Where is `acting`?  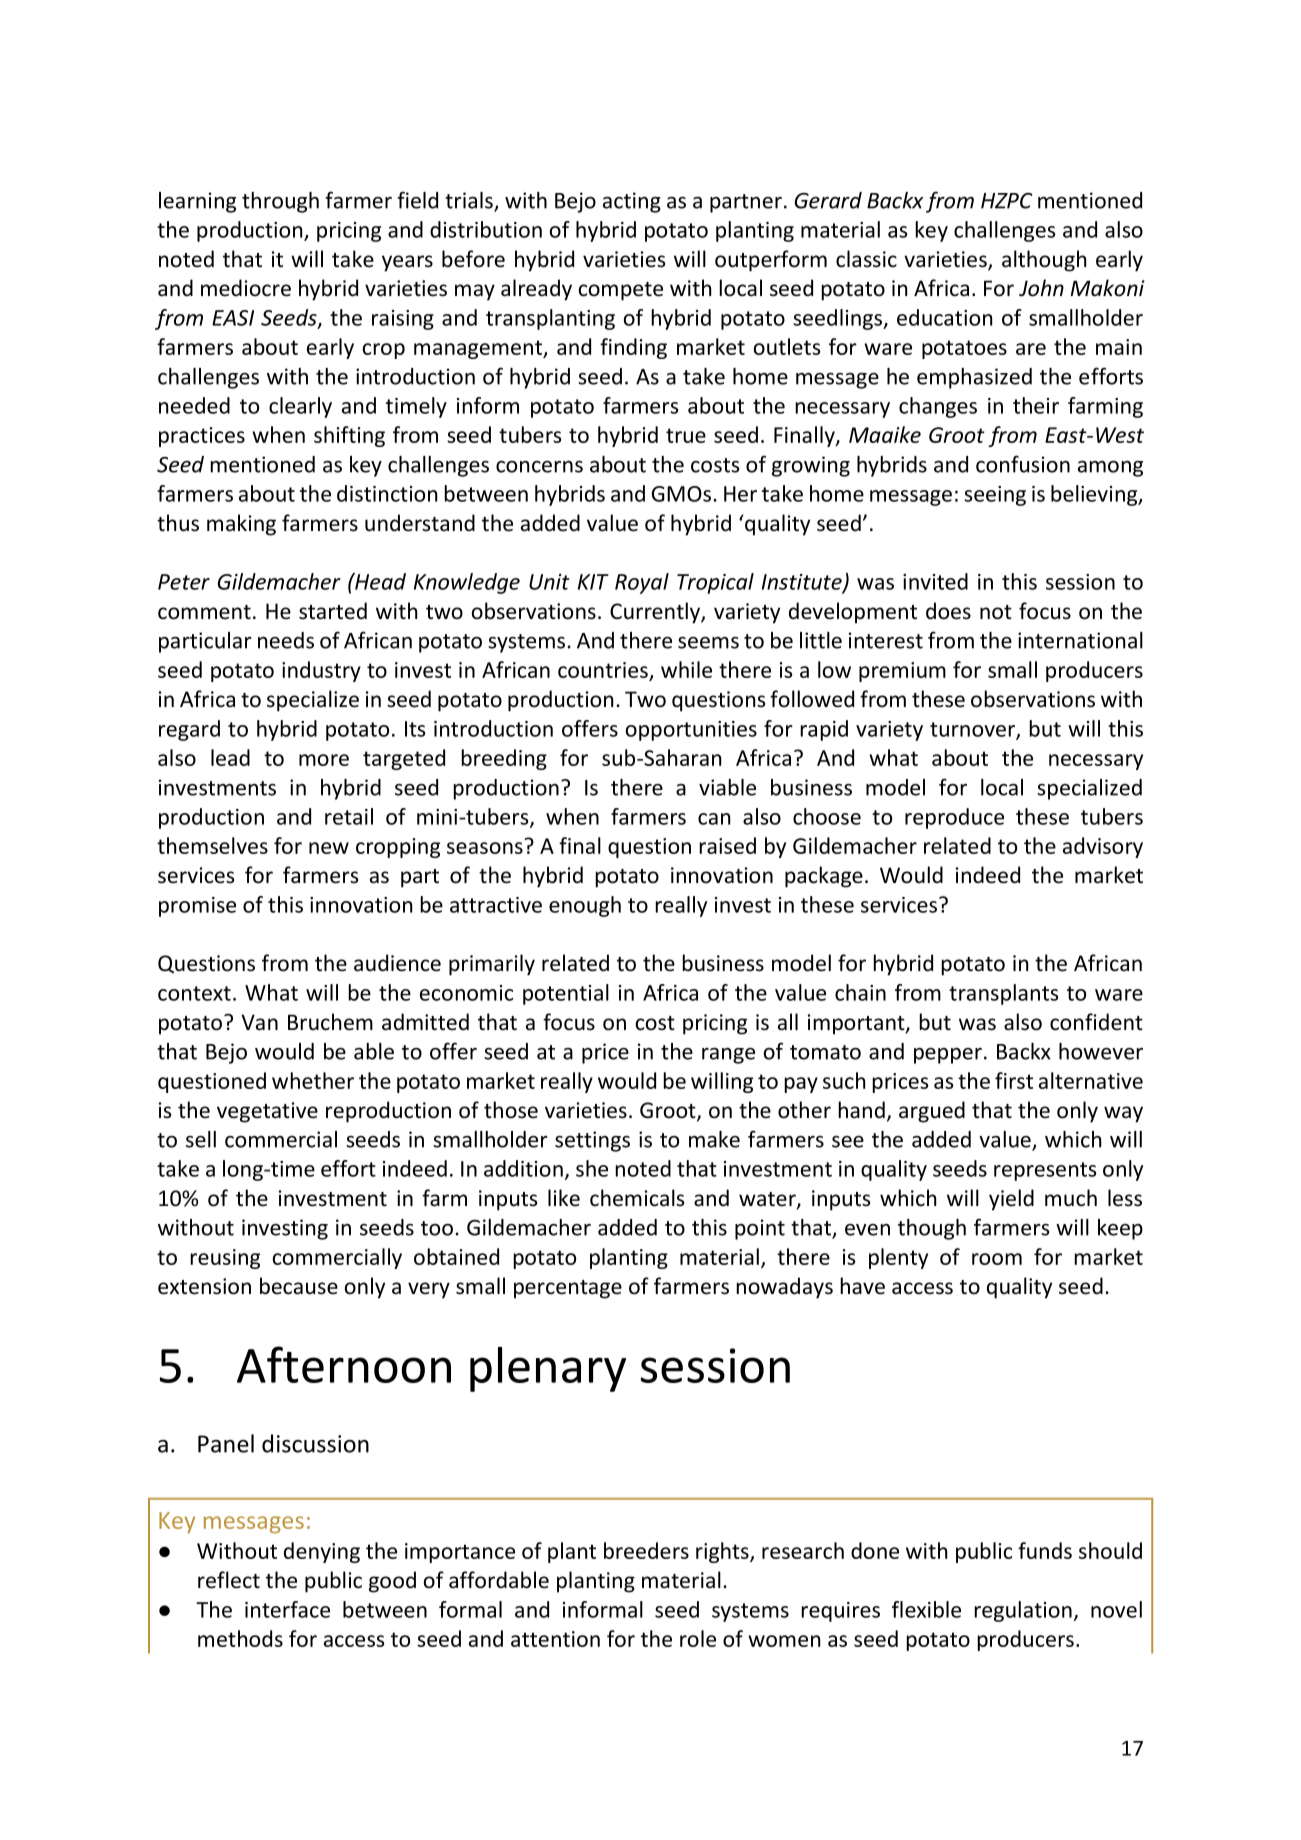
acting is located at coordinates (632, 202).
